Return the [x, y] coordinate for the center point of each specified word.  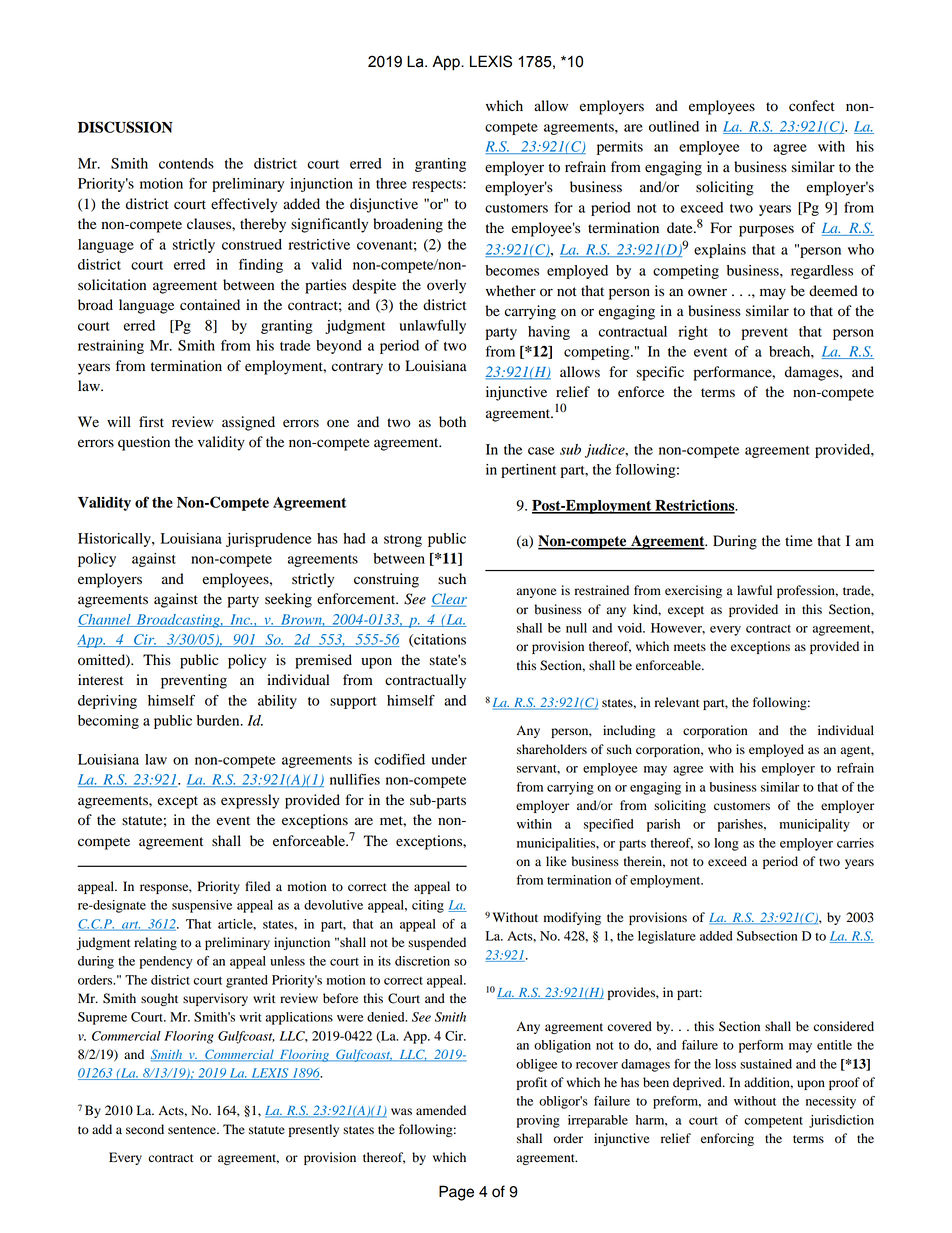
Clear [449, 600]
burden [219, 720]
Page [456, 1193]
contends [186, 163]
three [391, 183]
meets [690, 647]
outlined [674, 126]
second [145, 1129]
